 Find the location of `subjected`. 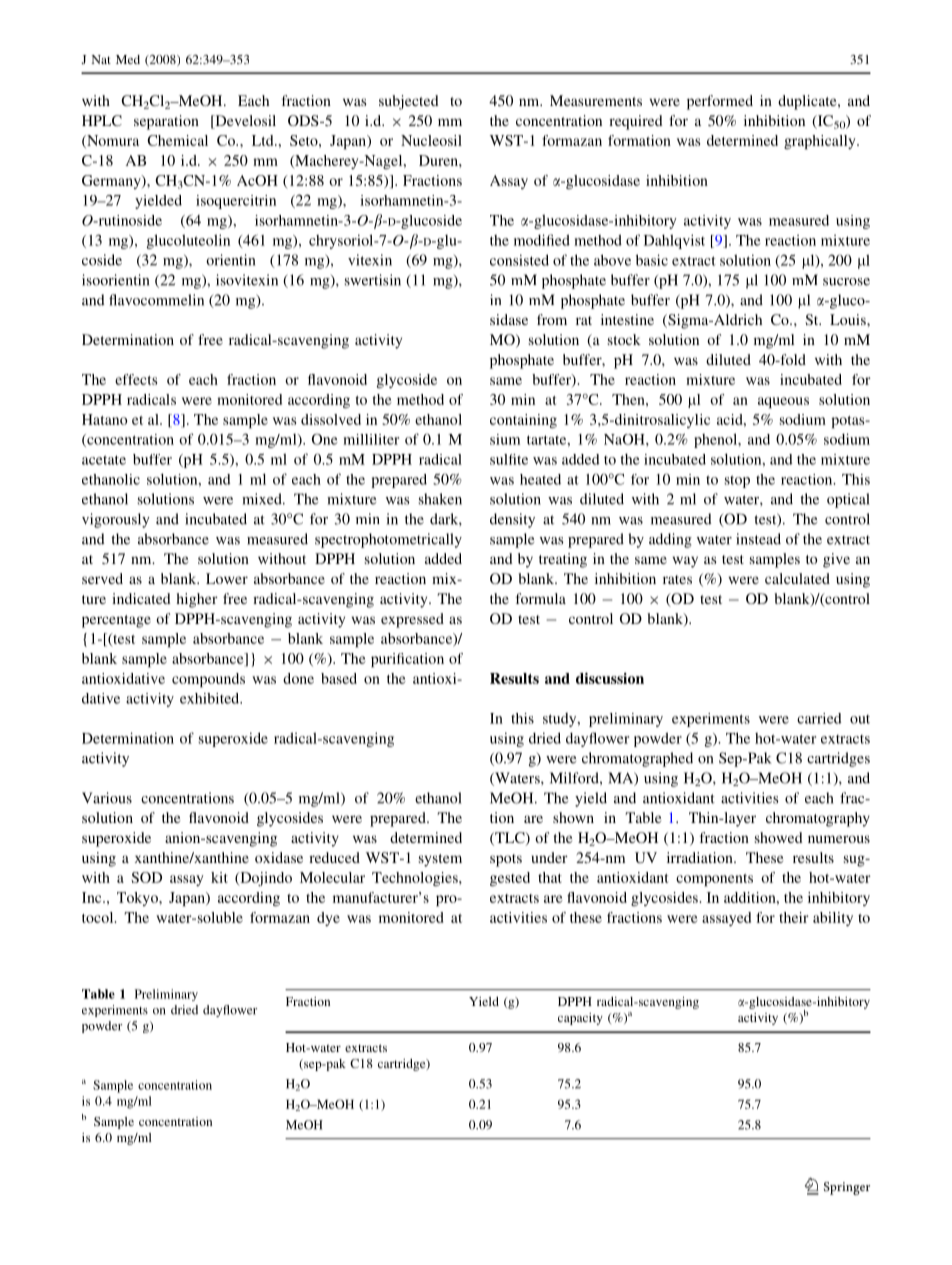

subjected is located at coordinates (409, 102).
